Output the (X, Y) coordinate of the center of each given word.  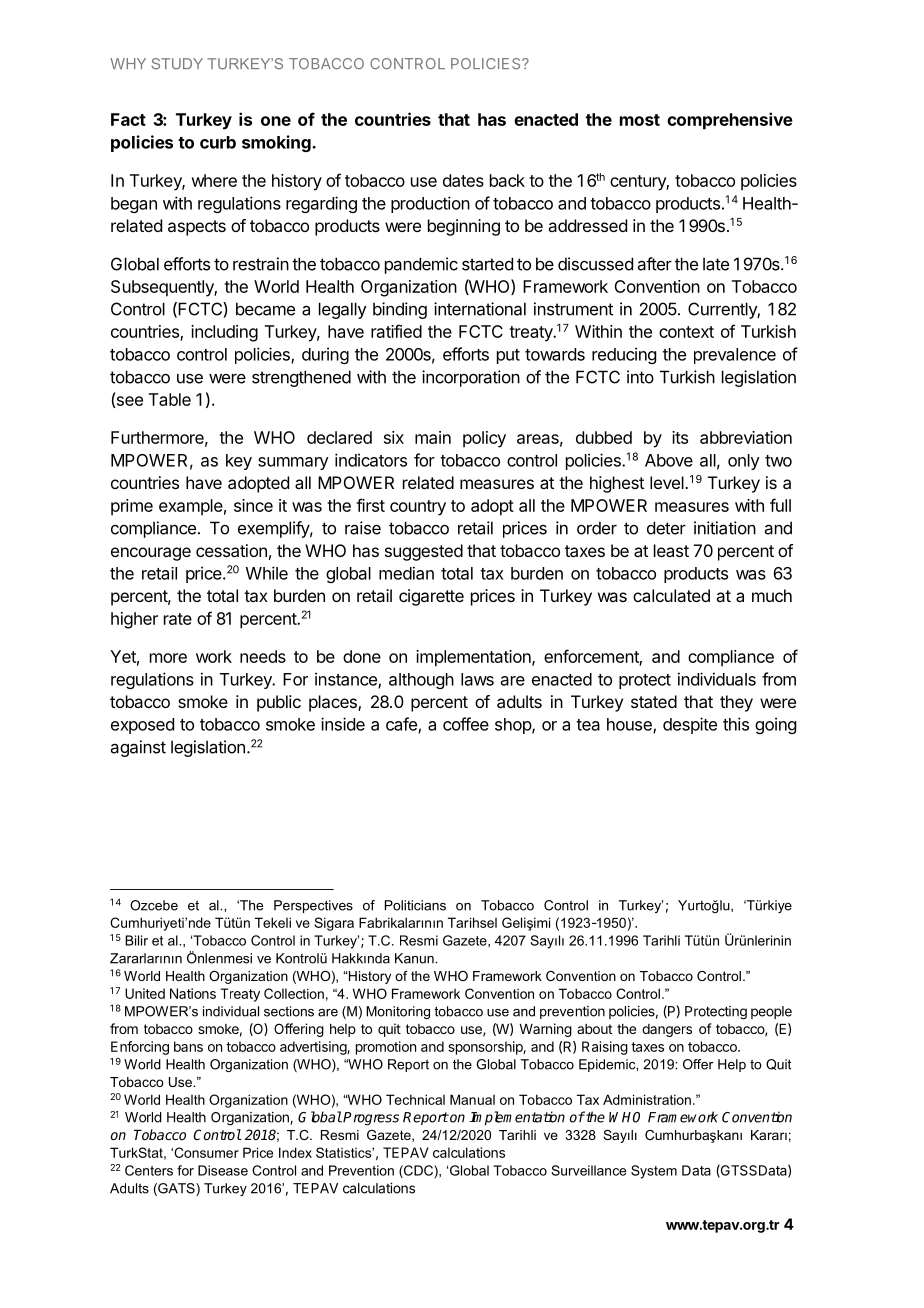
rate (178, 619)
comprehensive (730, 121)
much (772, 595)
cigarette (431, 597)
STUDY (177, 64)
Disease (223, 1170)
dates (463, 180)
